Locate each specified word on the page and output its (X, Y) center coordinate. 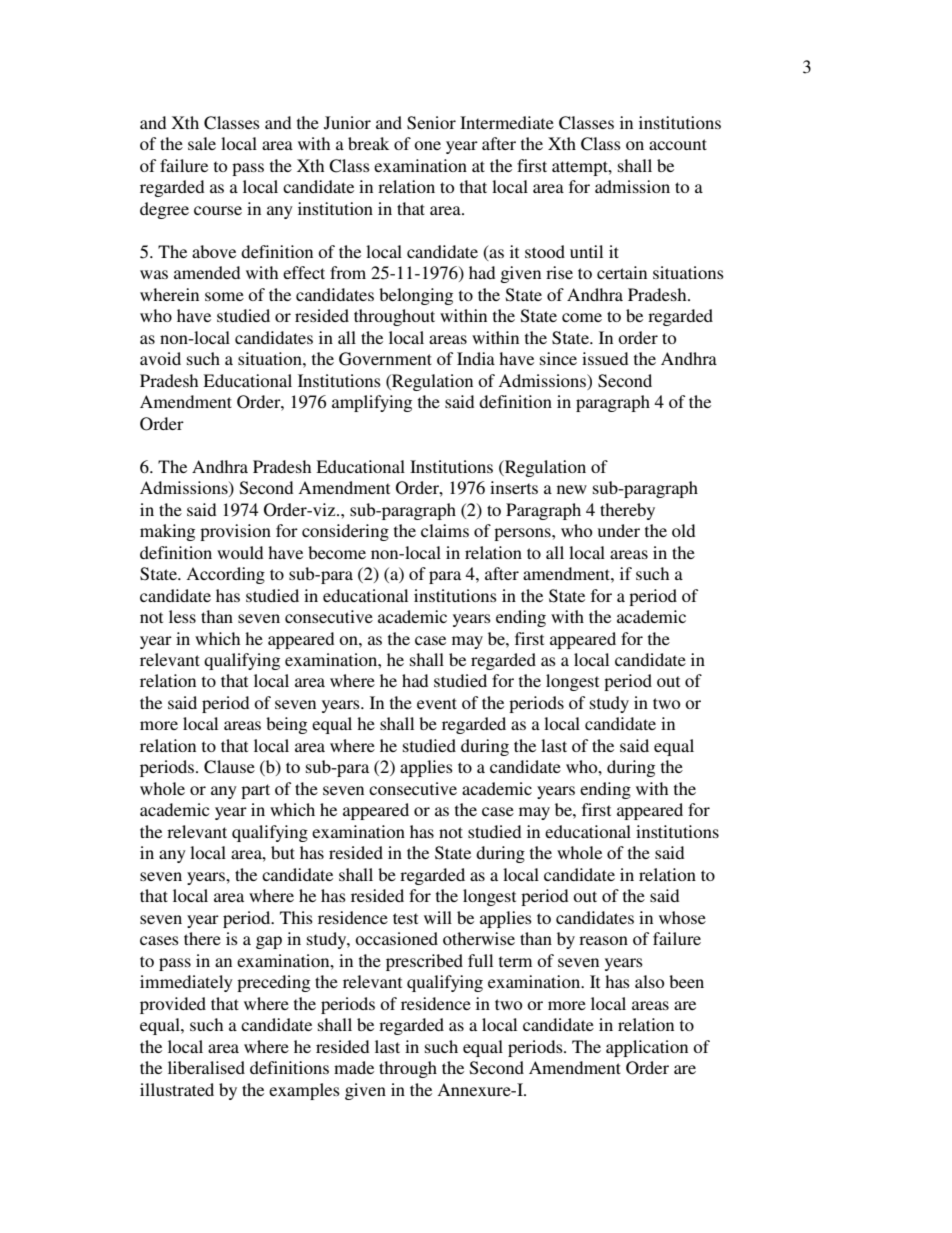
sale (202, 143)
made (354, 1067)
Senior (431, 123)
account (678, 144)
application (647, 1048)
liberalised (206, 1067)
